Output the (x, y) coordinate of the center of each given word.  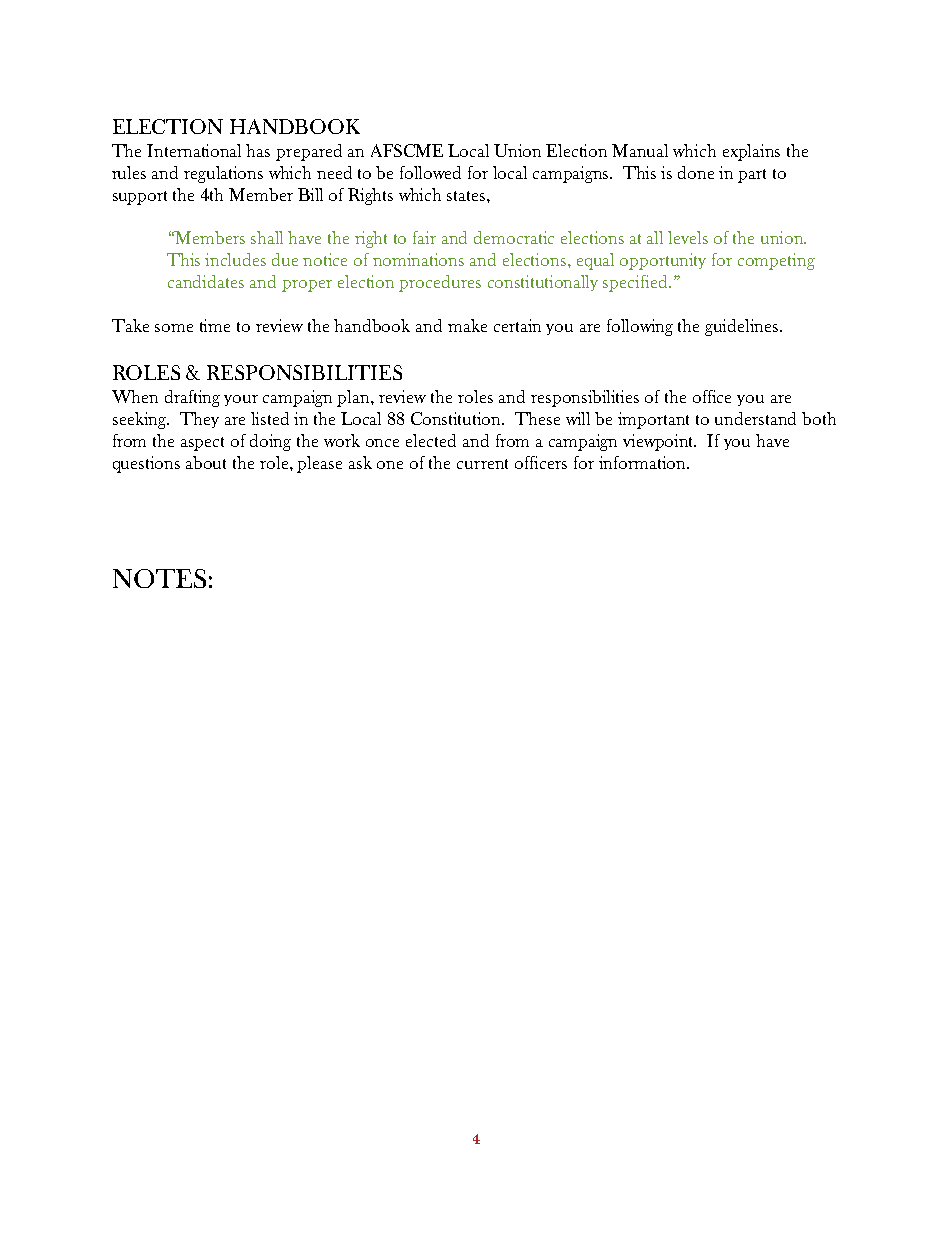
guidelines (743, 327)
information (644, 462)
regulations (223, 174)
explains (751, 152)
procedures (440, 283)
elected (431, 440)
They (199, 420)
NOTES (159, 578)
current (482, 464)
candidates (206, 281)
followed (430, 172)
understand (755, 418)
